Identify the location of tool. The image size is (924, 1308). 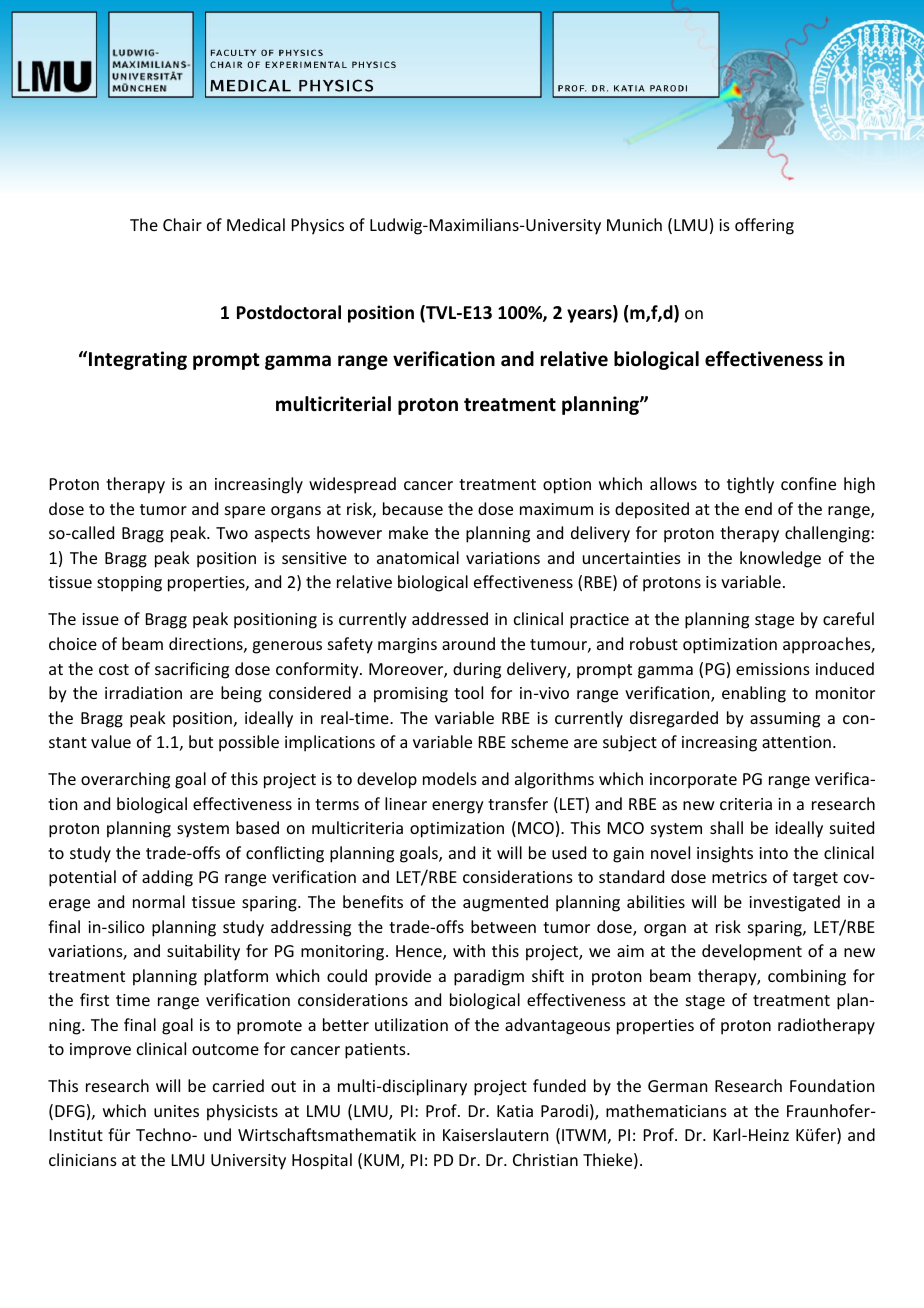
(468, 692).
